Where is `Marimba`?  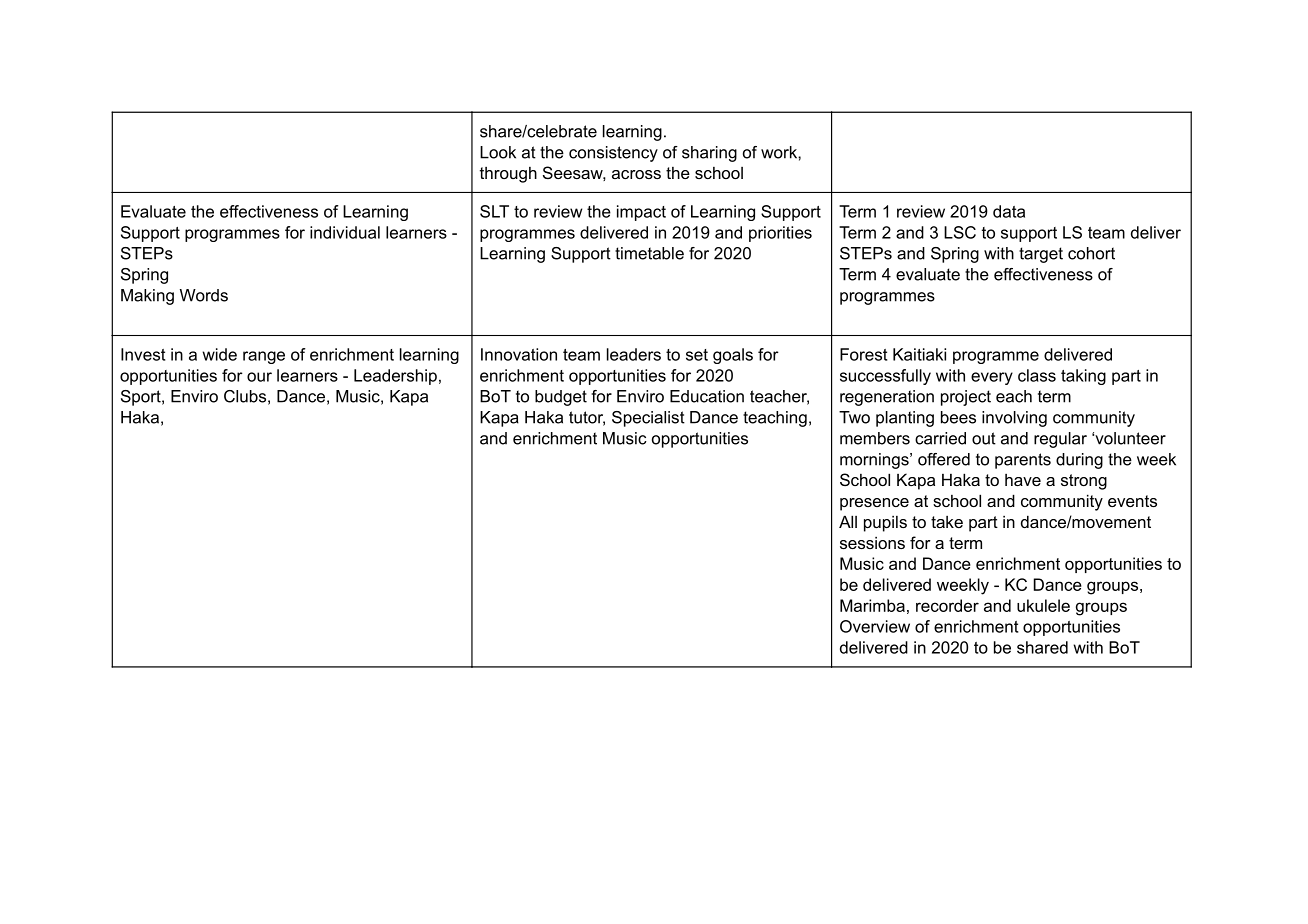
Marimba is located at coordinates (872, 605).
